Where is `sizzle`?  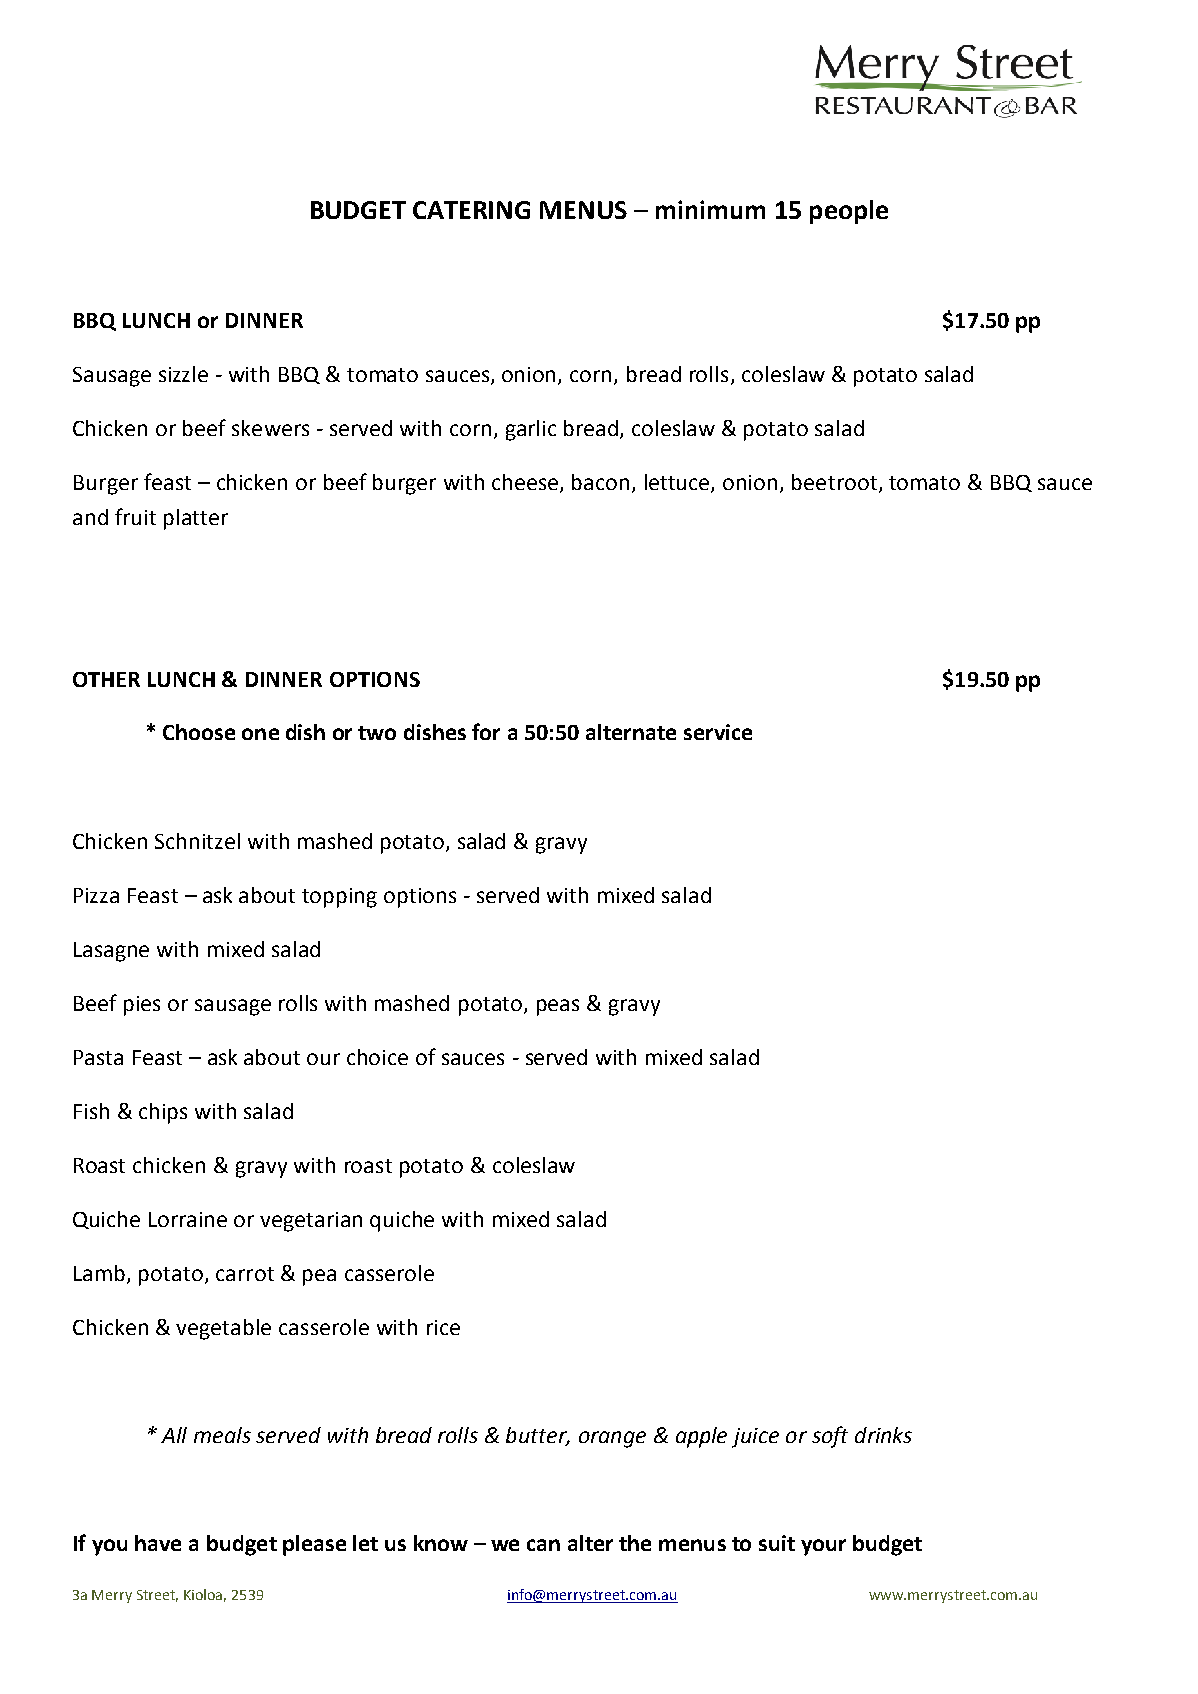
sizzle is located at coordinates (183, 374).
